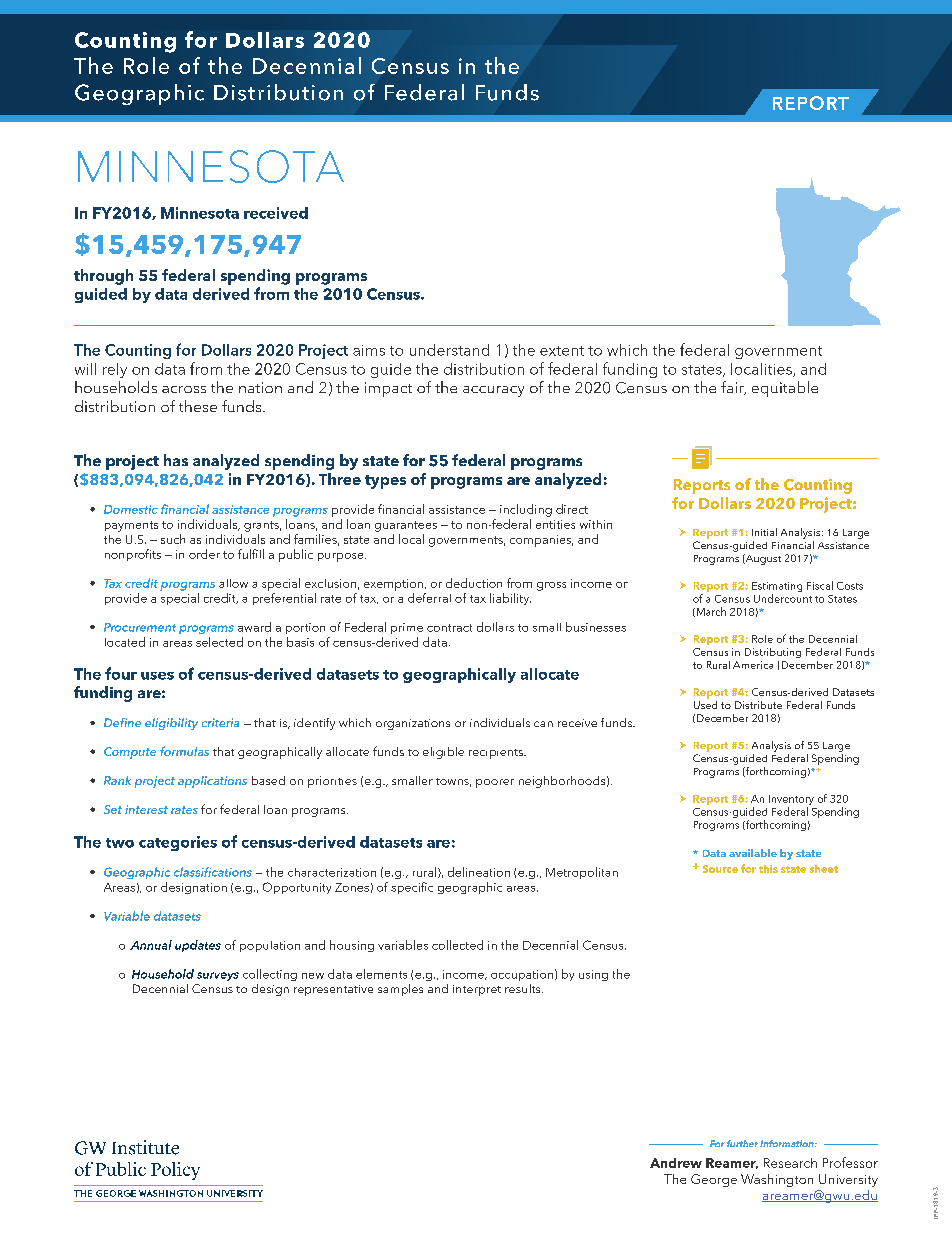 This screenshot has height=1233, width=952. What do you see at coordinates (758, 705) in the screenshot?
I see `Distribute` at bounding box center [758, 705].
